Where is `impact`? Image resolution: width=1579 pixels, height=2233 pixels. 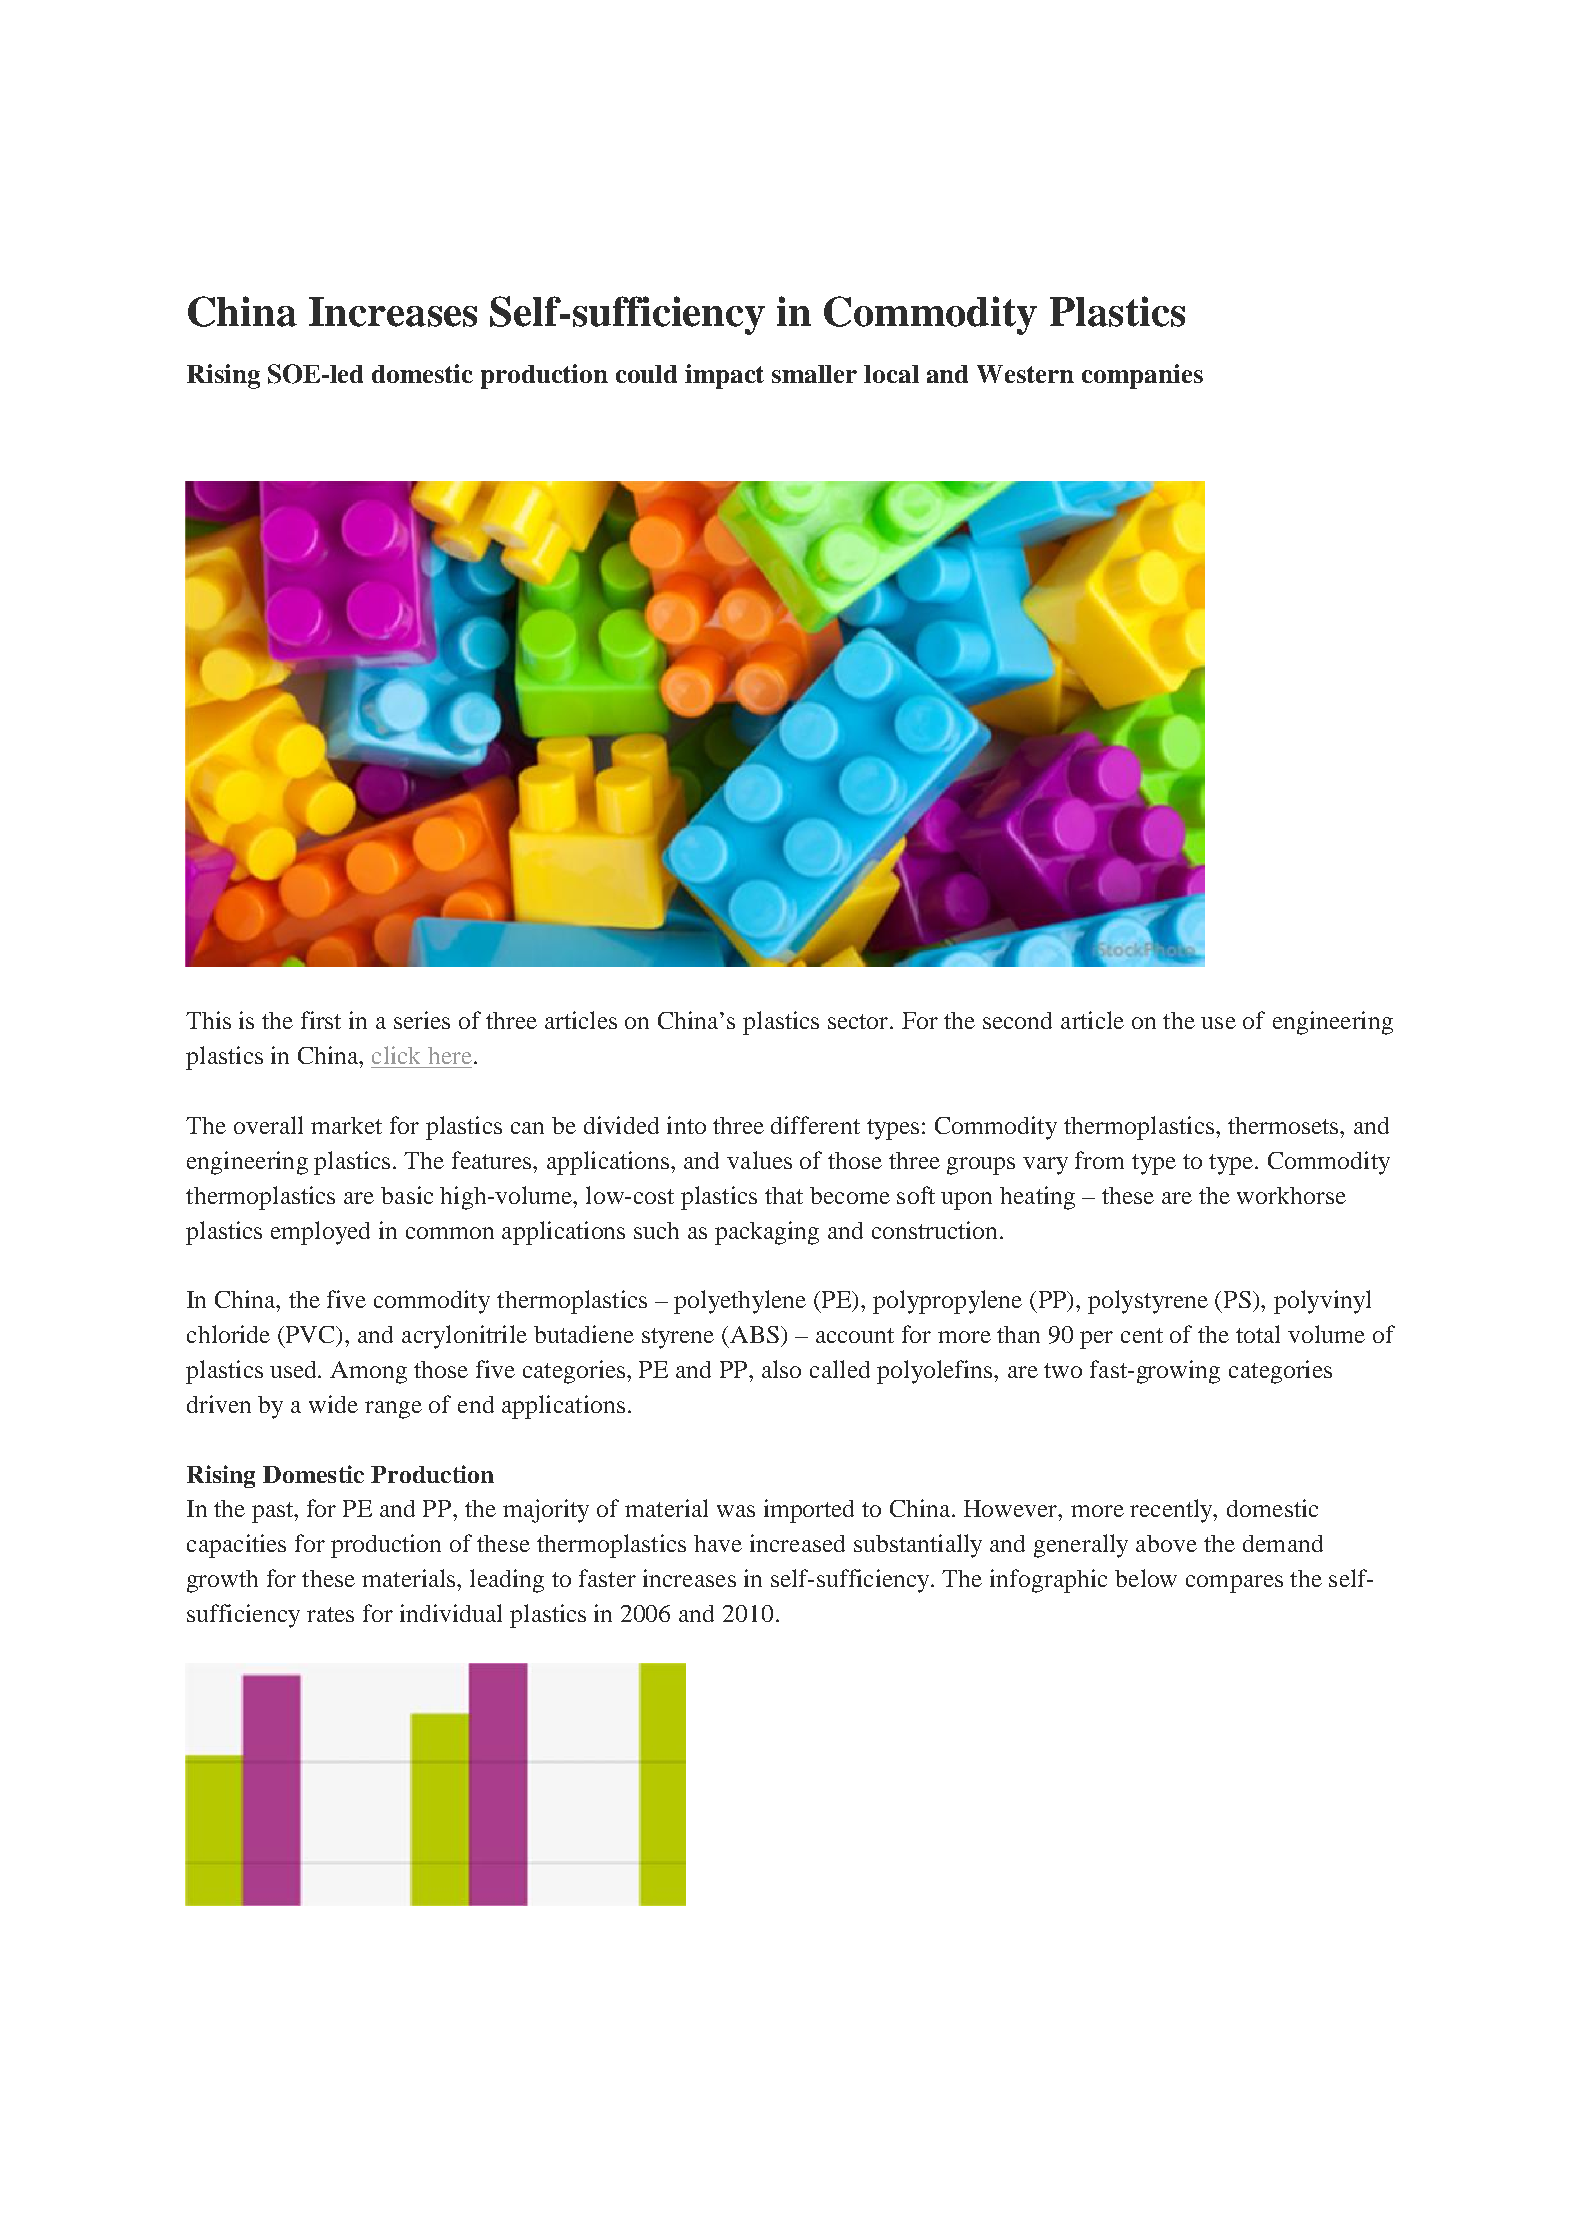 impact is located at coordinates (724, 376).
